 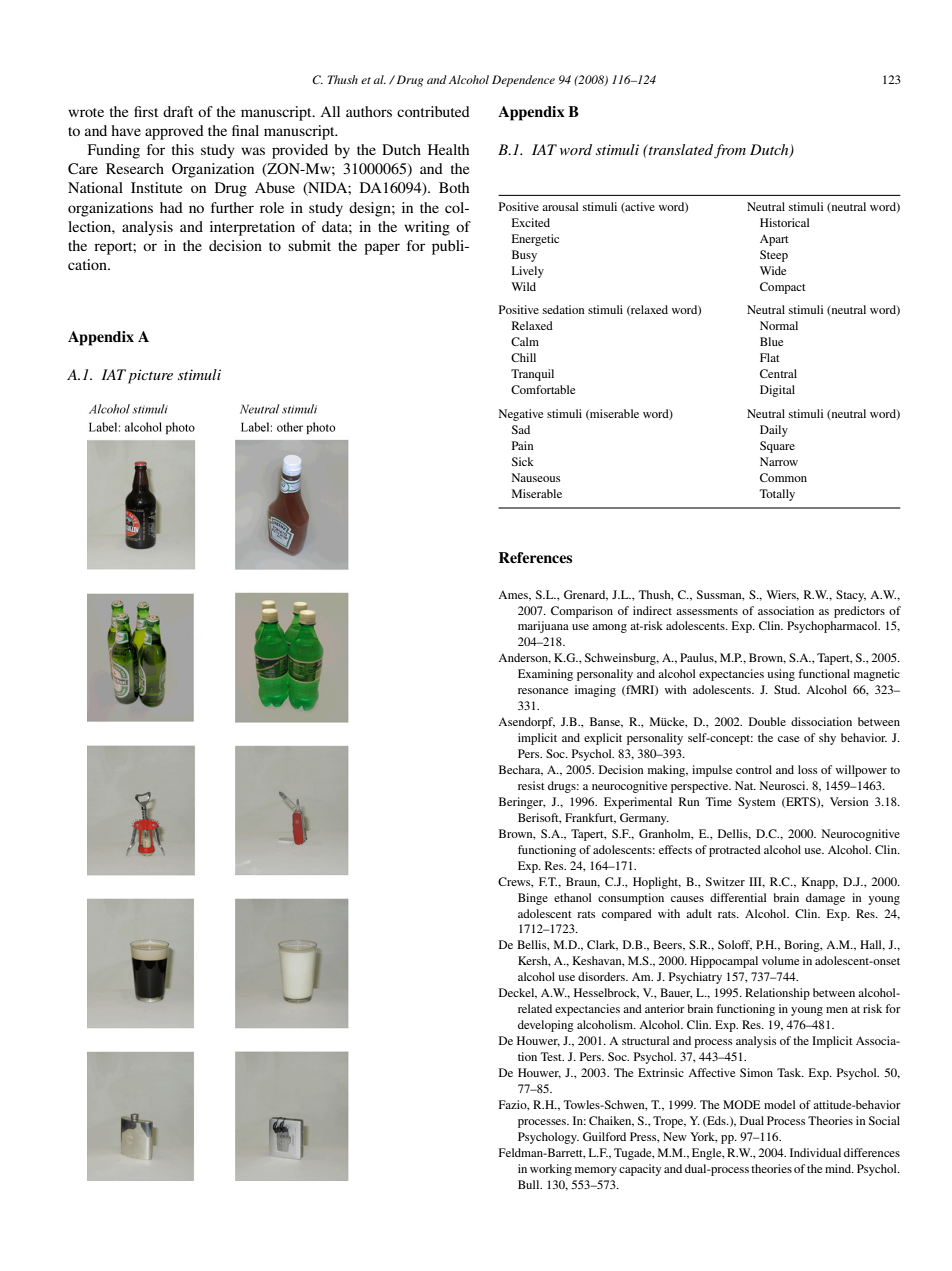 What do you see at coordinates (551, 1170) in the screenshot?
I see `working` at bounding box center [551, 1170].
